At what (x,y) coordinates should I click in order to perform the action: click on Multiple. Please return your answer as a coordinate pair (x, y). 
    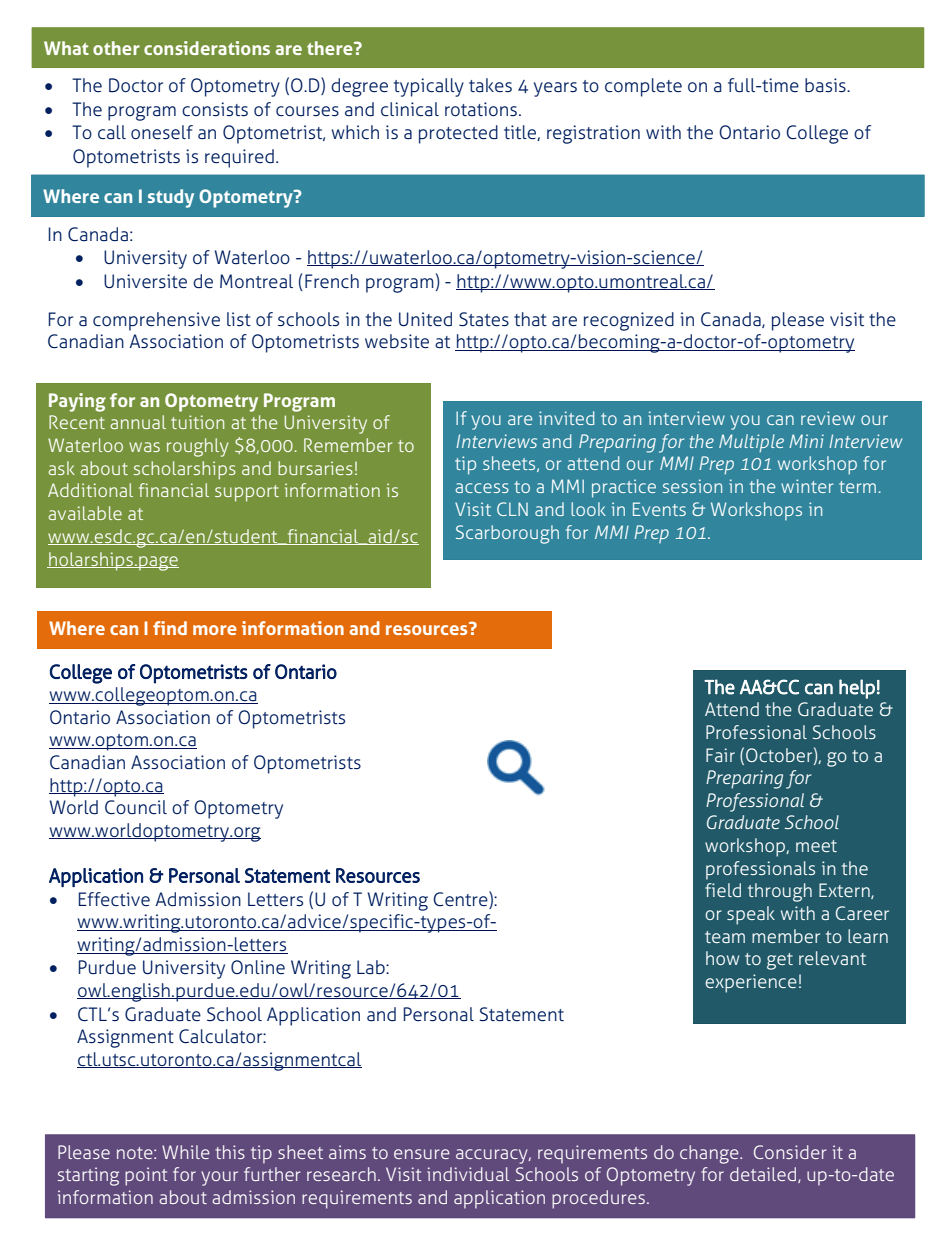
    Looking at the image, I should click on (751, 443).
